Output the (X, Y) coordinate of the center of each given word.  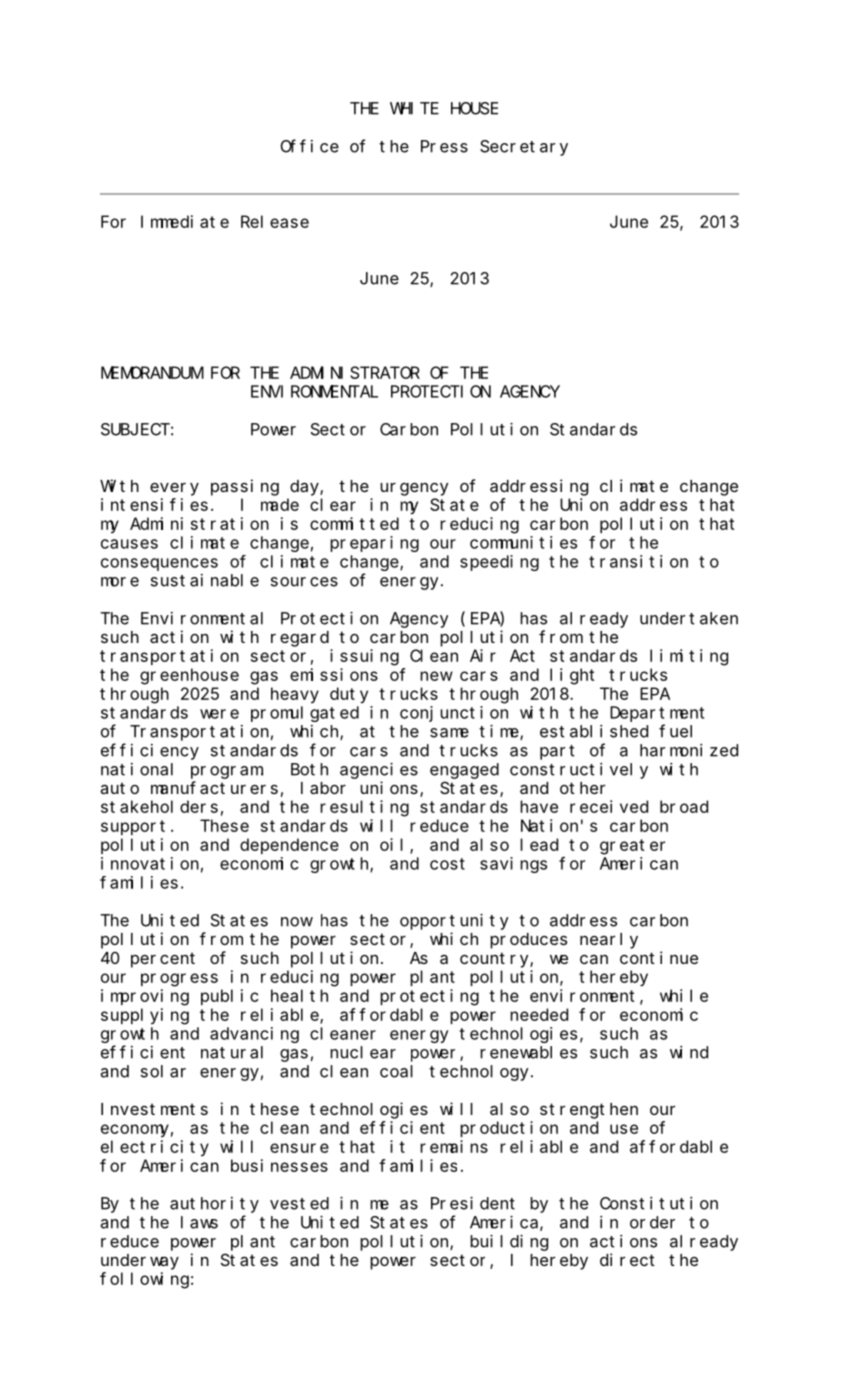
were (219, 714)
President (473, 1203)
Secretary (524, 148)
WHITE (414, 108)
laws (199, 1222)
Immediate (185, 221)
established (594, 731)
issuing (364, 657)
